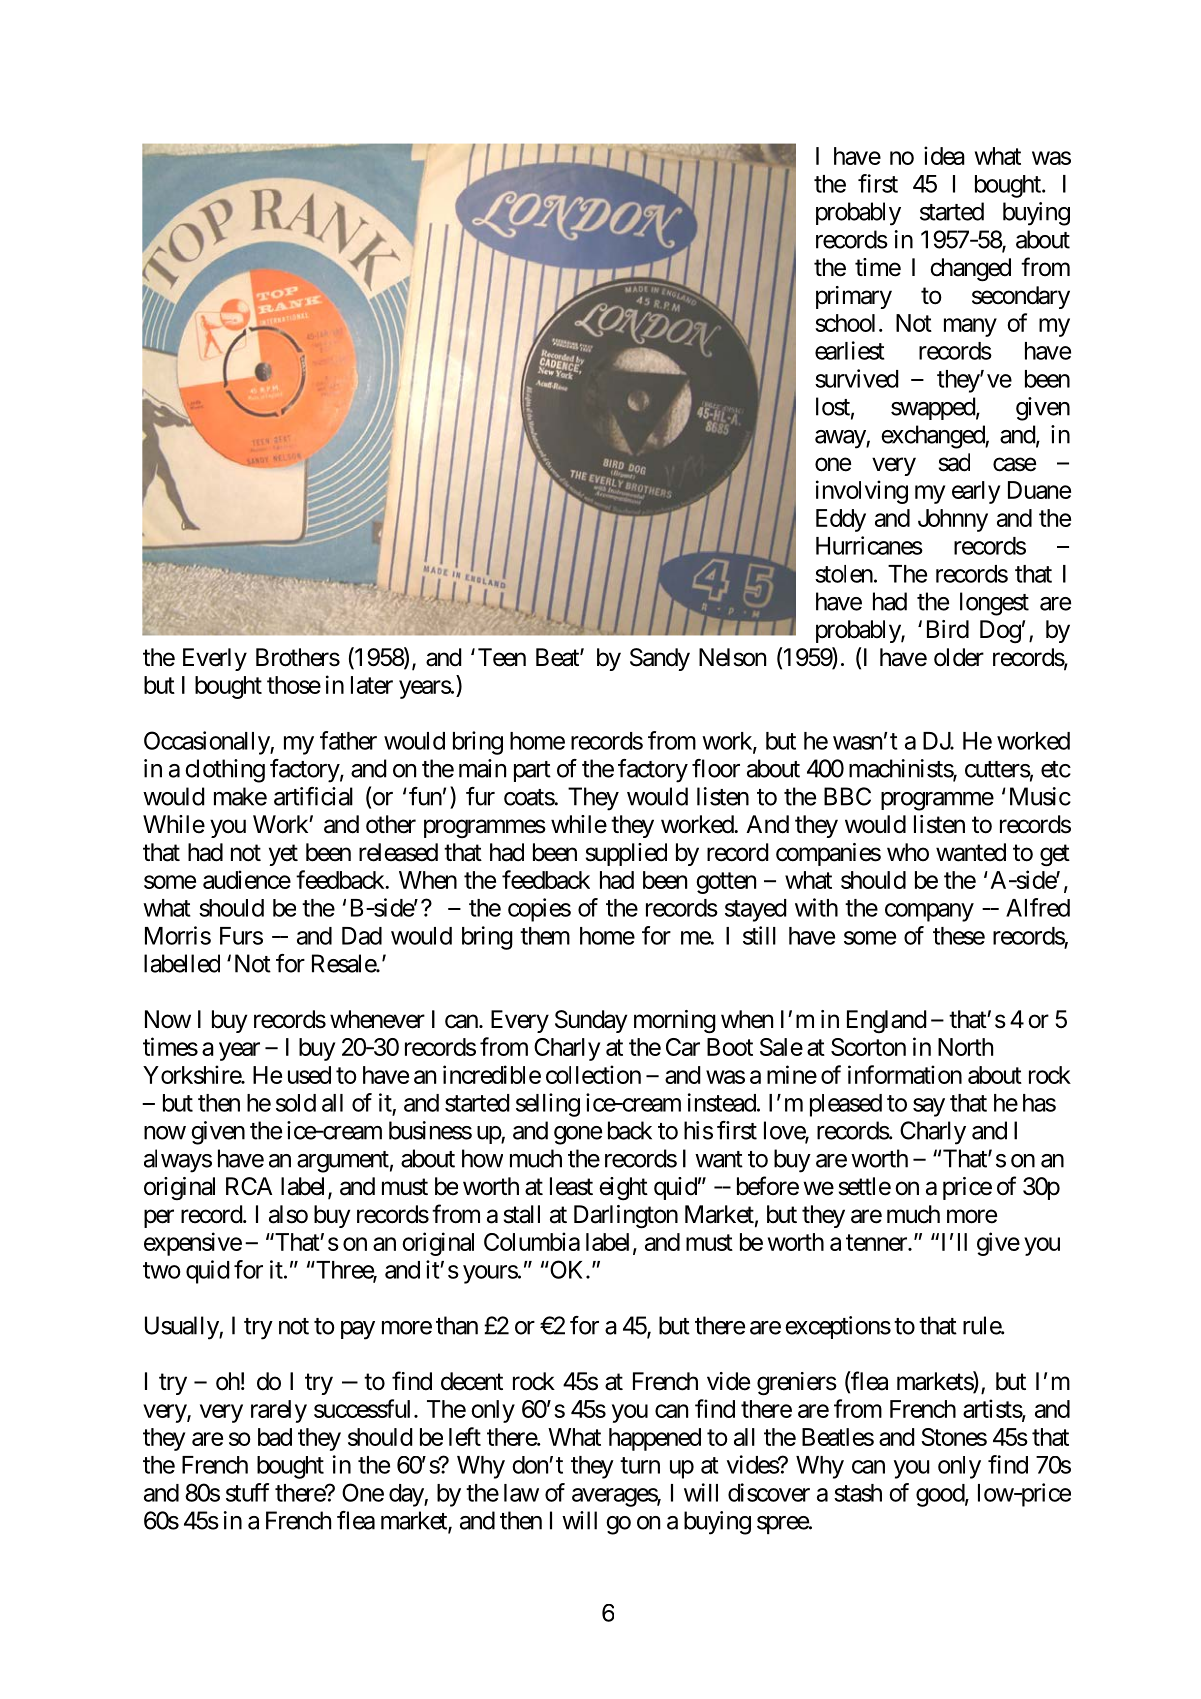 The image size is (1201, 1699). What do you see at coordinates (854, 297) in the document?
I see `primary` at bounding box center [854, 297].
